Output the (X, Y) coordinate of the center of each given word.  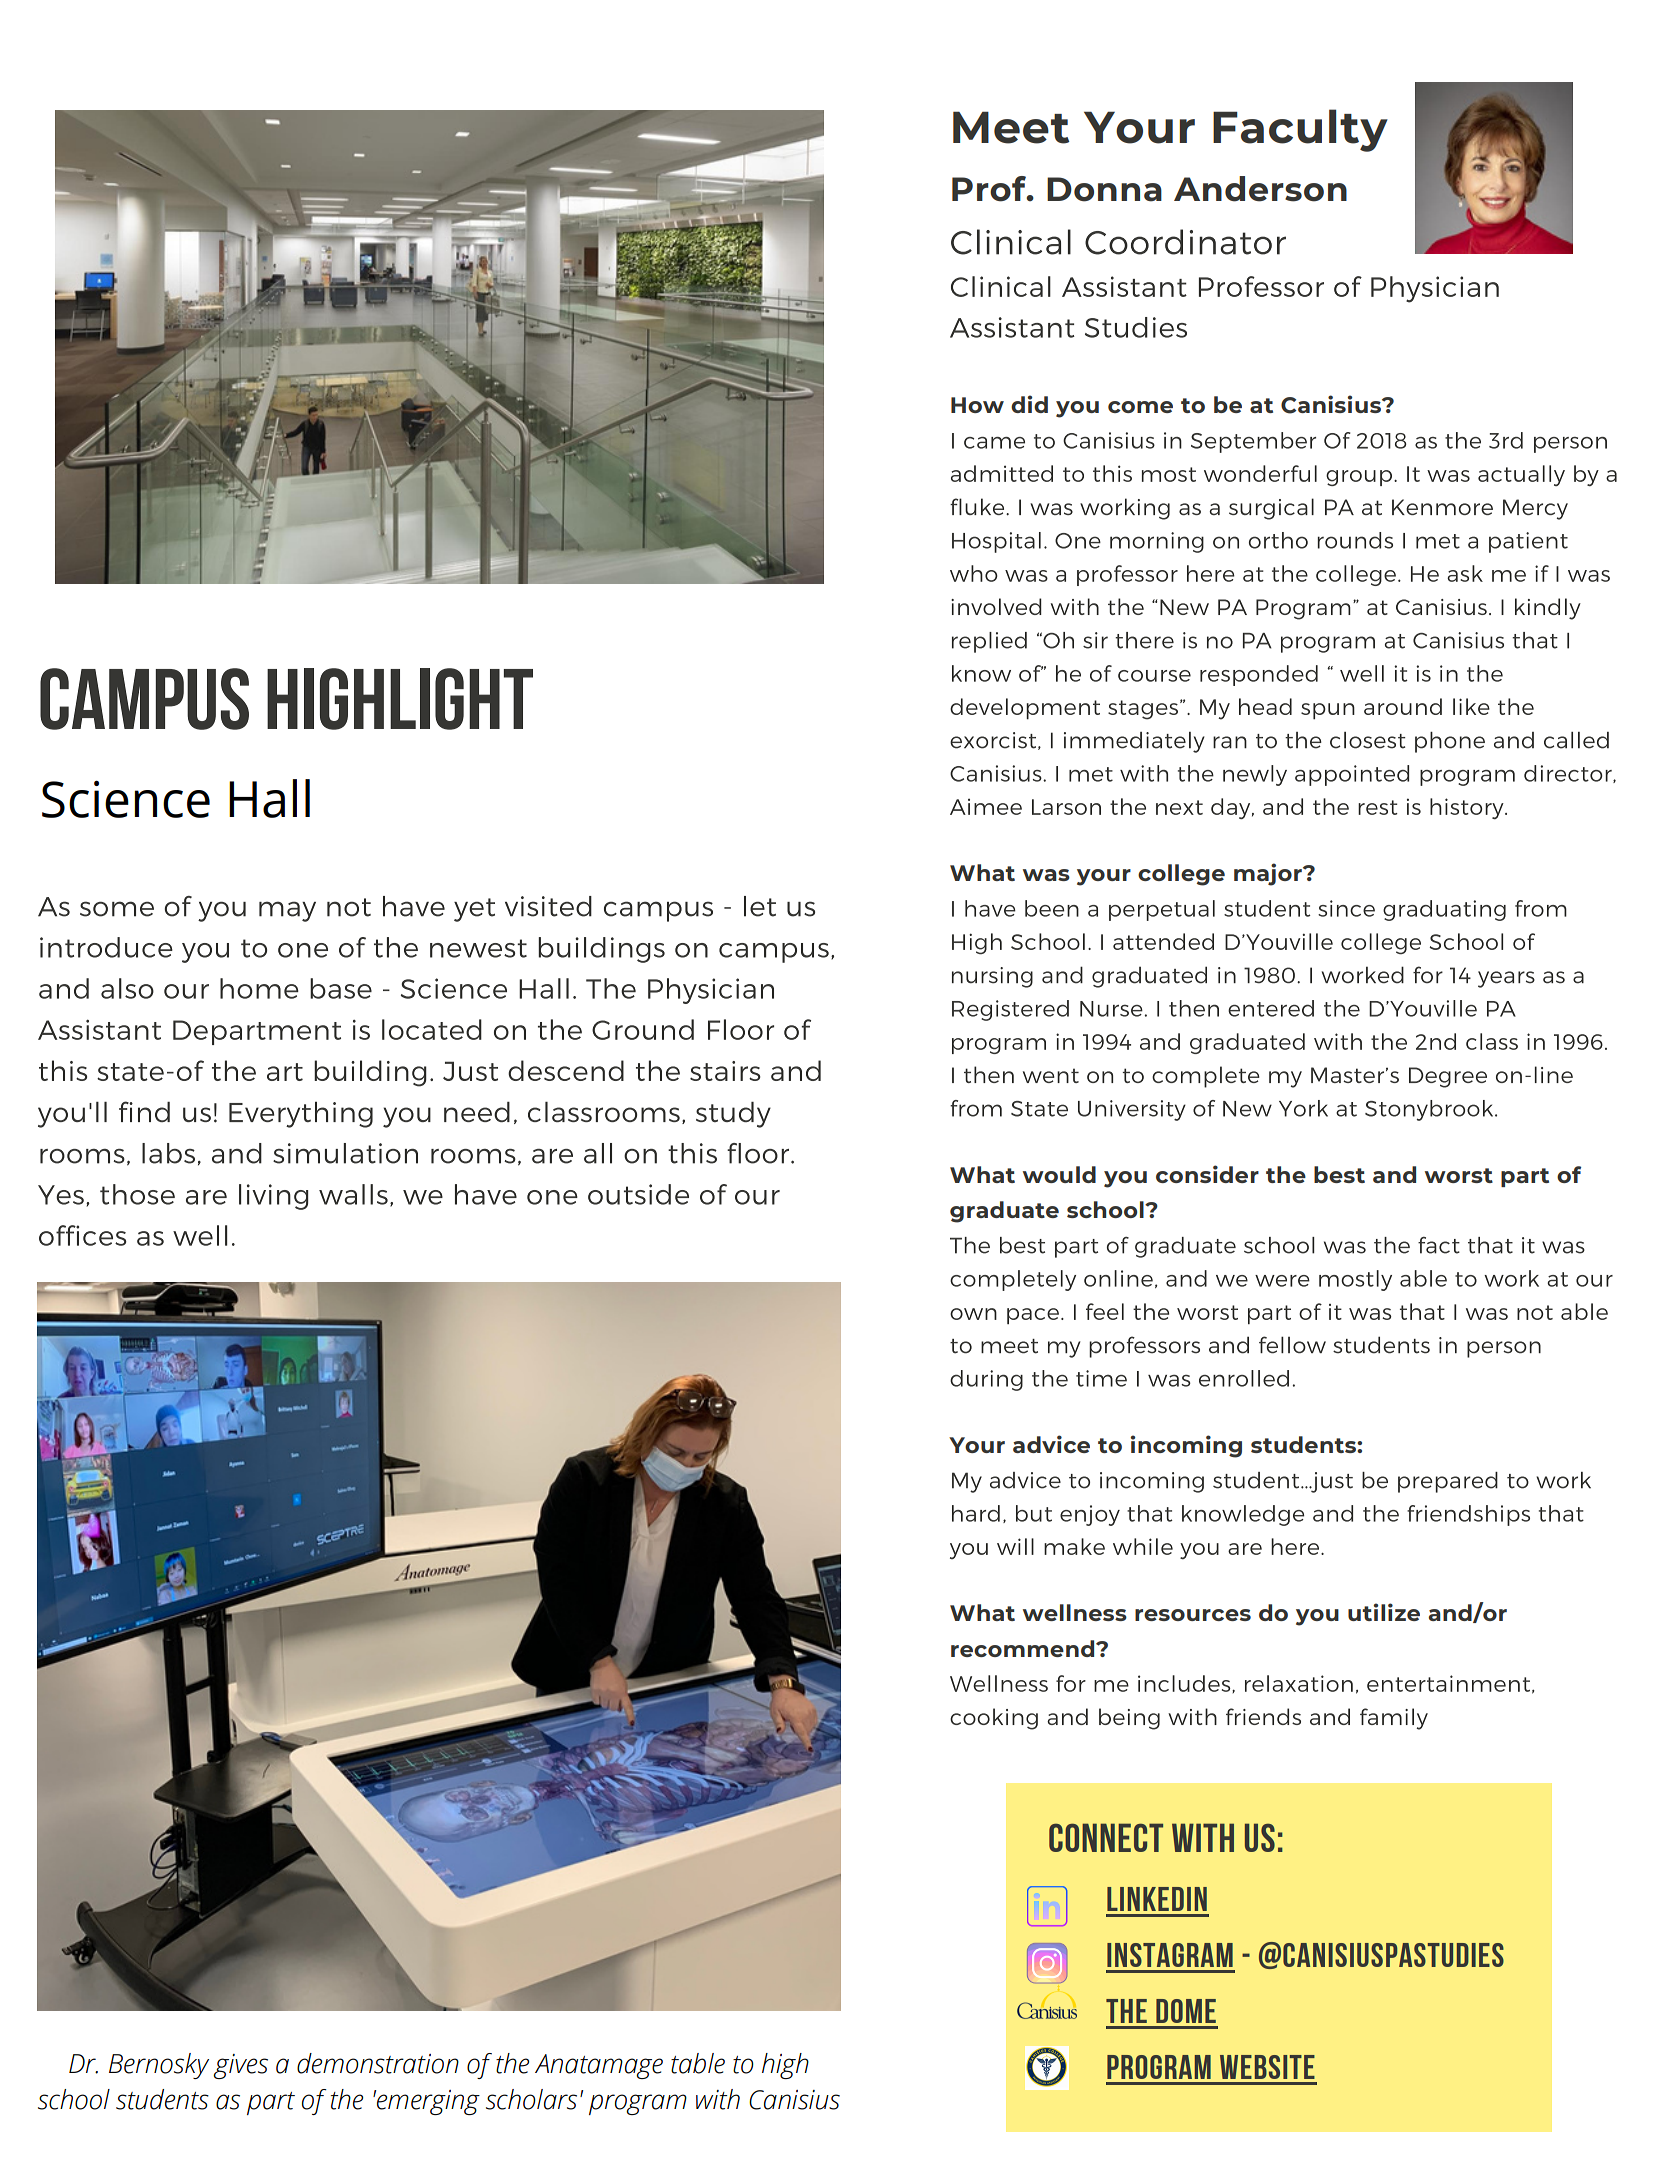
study (733, 1115)
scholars (531, 2099)
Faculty (1300, 130)
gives (240, 2066)
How (977, 405)
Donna (1104, 189)
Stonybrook (1430, 1110)
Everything (301, 1115)
